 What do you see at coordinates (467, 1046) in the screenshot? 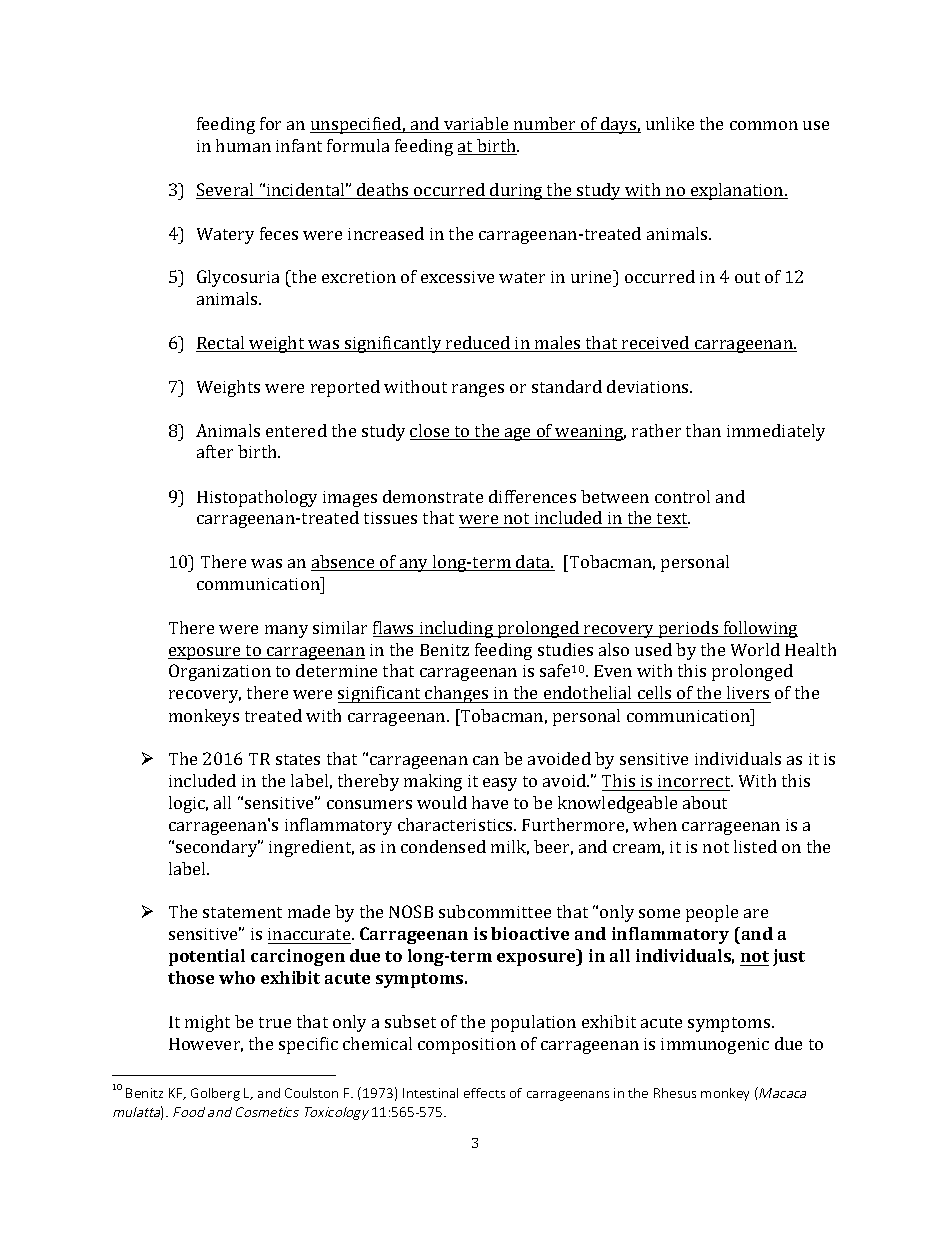
I see `composition` at bounding box center [467, 1046].
